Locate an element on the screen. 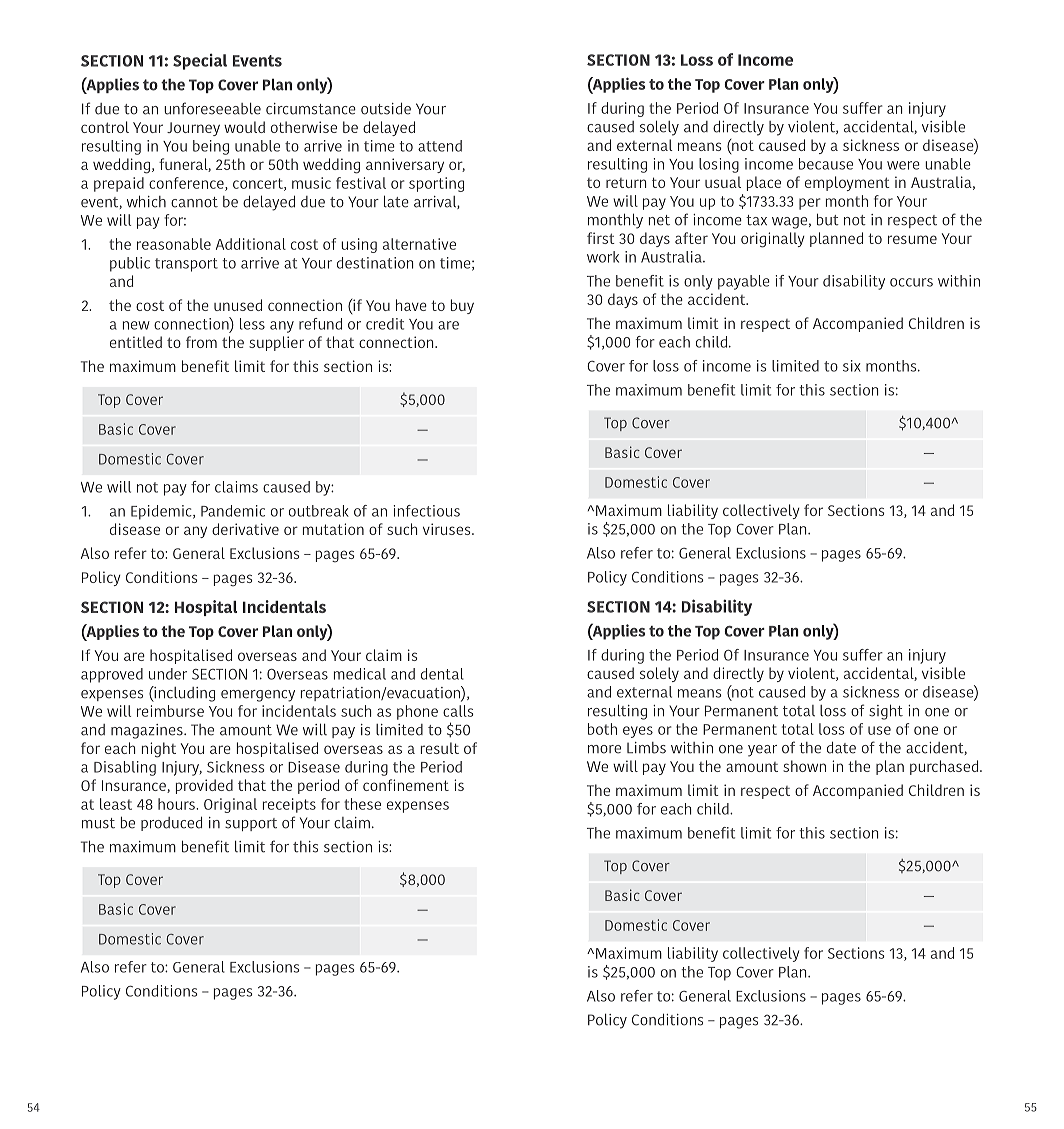 Image resolution: width=1064 pixels, height=1129 pixels. Special is located at coordinates (200, 61).
